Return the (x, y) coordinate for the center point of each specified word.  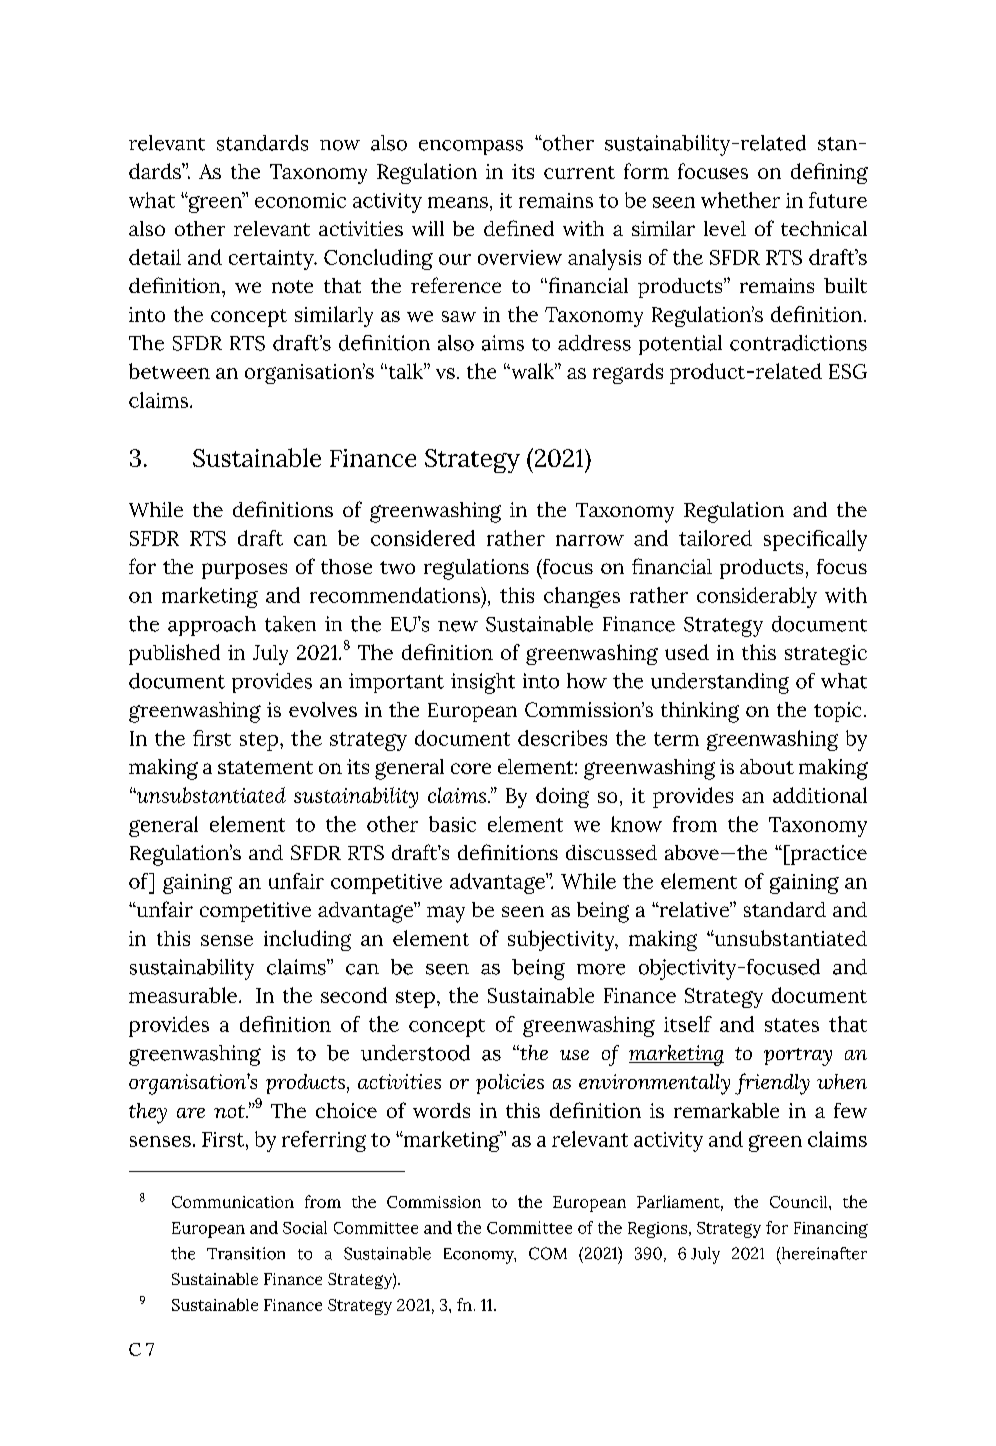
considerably (757, 597)
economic (300, 200)
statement (265, 767)
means (458, 202)
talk (405, 371)
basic (452, 824)
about (767, 766)
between (169, 371)
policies (510, 1084)
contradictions (798, 343)
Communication (233, 1202)
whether (740, 200)
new (458, 626)
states (792, 1025)
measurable (183, 995)
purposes (244, 571)
